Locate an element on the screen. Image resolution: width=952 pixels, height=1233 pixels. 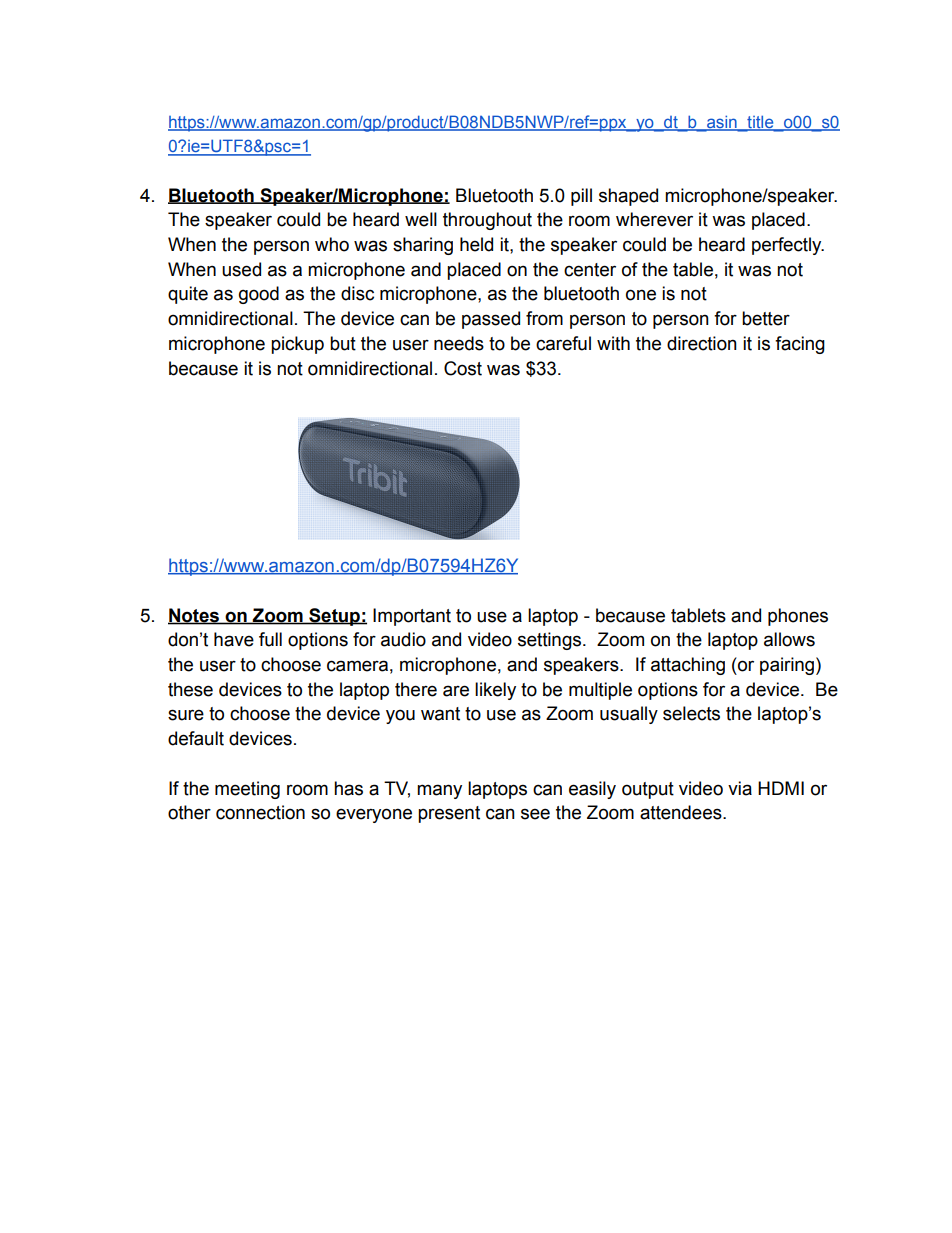
Notes is located at coordinates (194, 616).
